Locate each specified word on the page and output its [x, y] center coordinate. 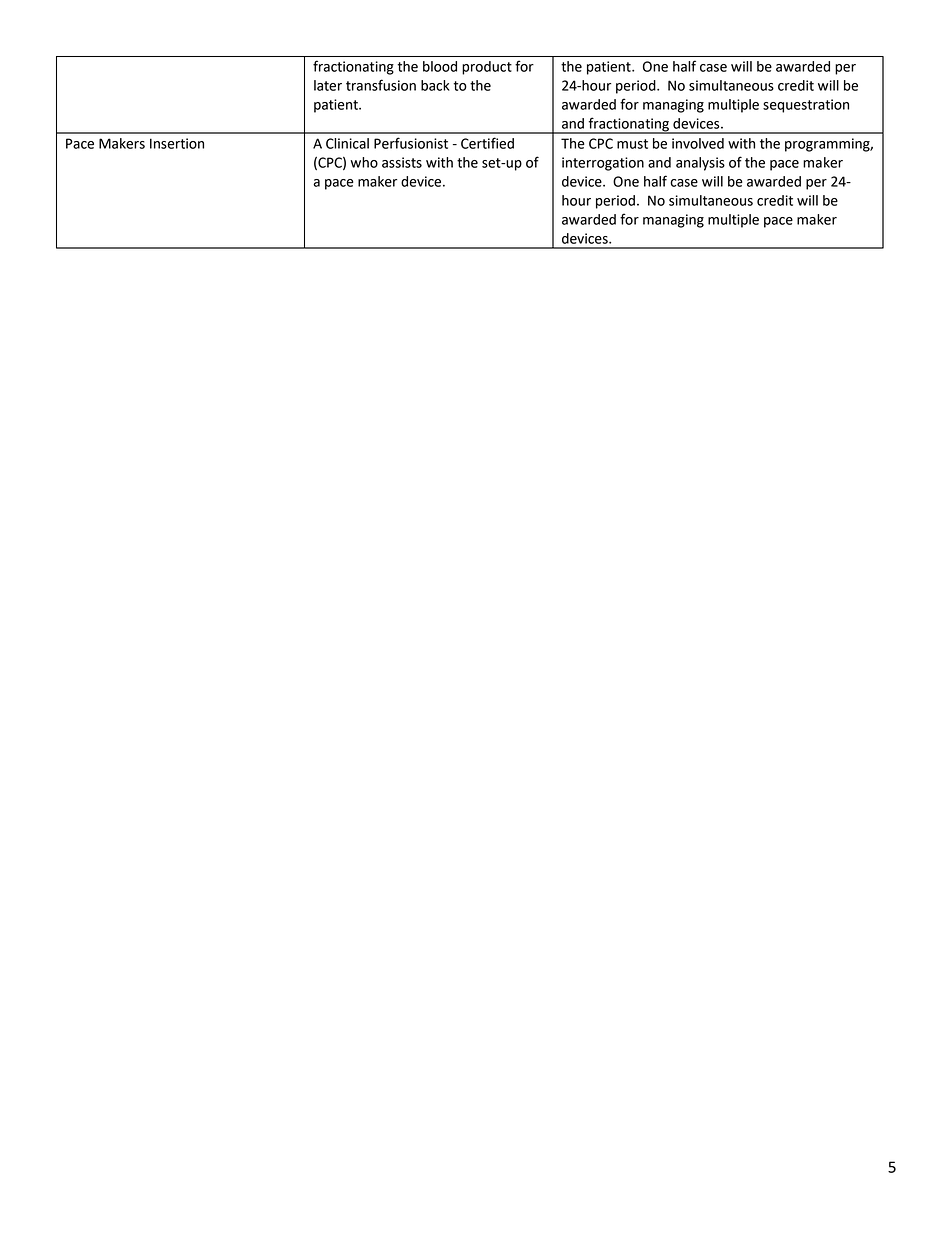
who [364, 162]
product [487, 68]
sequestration [806, 106]
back [435, 85]
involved [698, 143]
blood [440, 66]
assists [402, 162]
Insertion [177, 143]
